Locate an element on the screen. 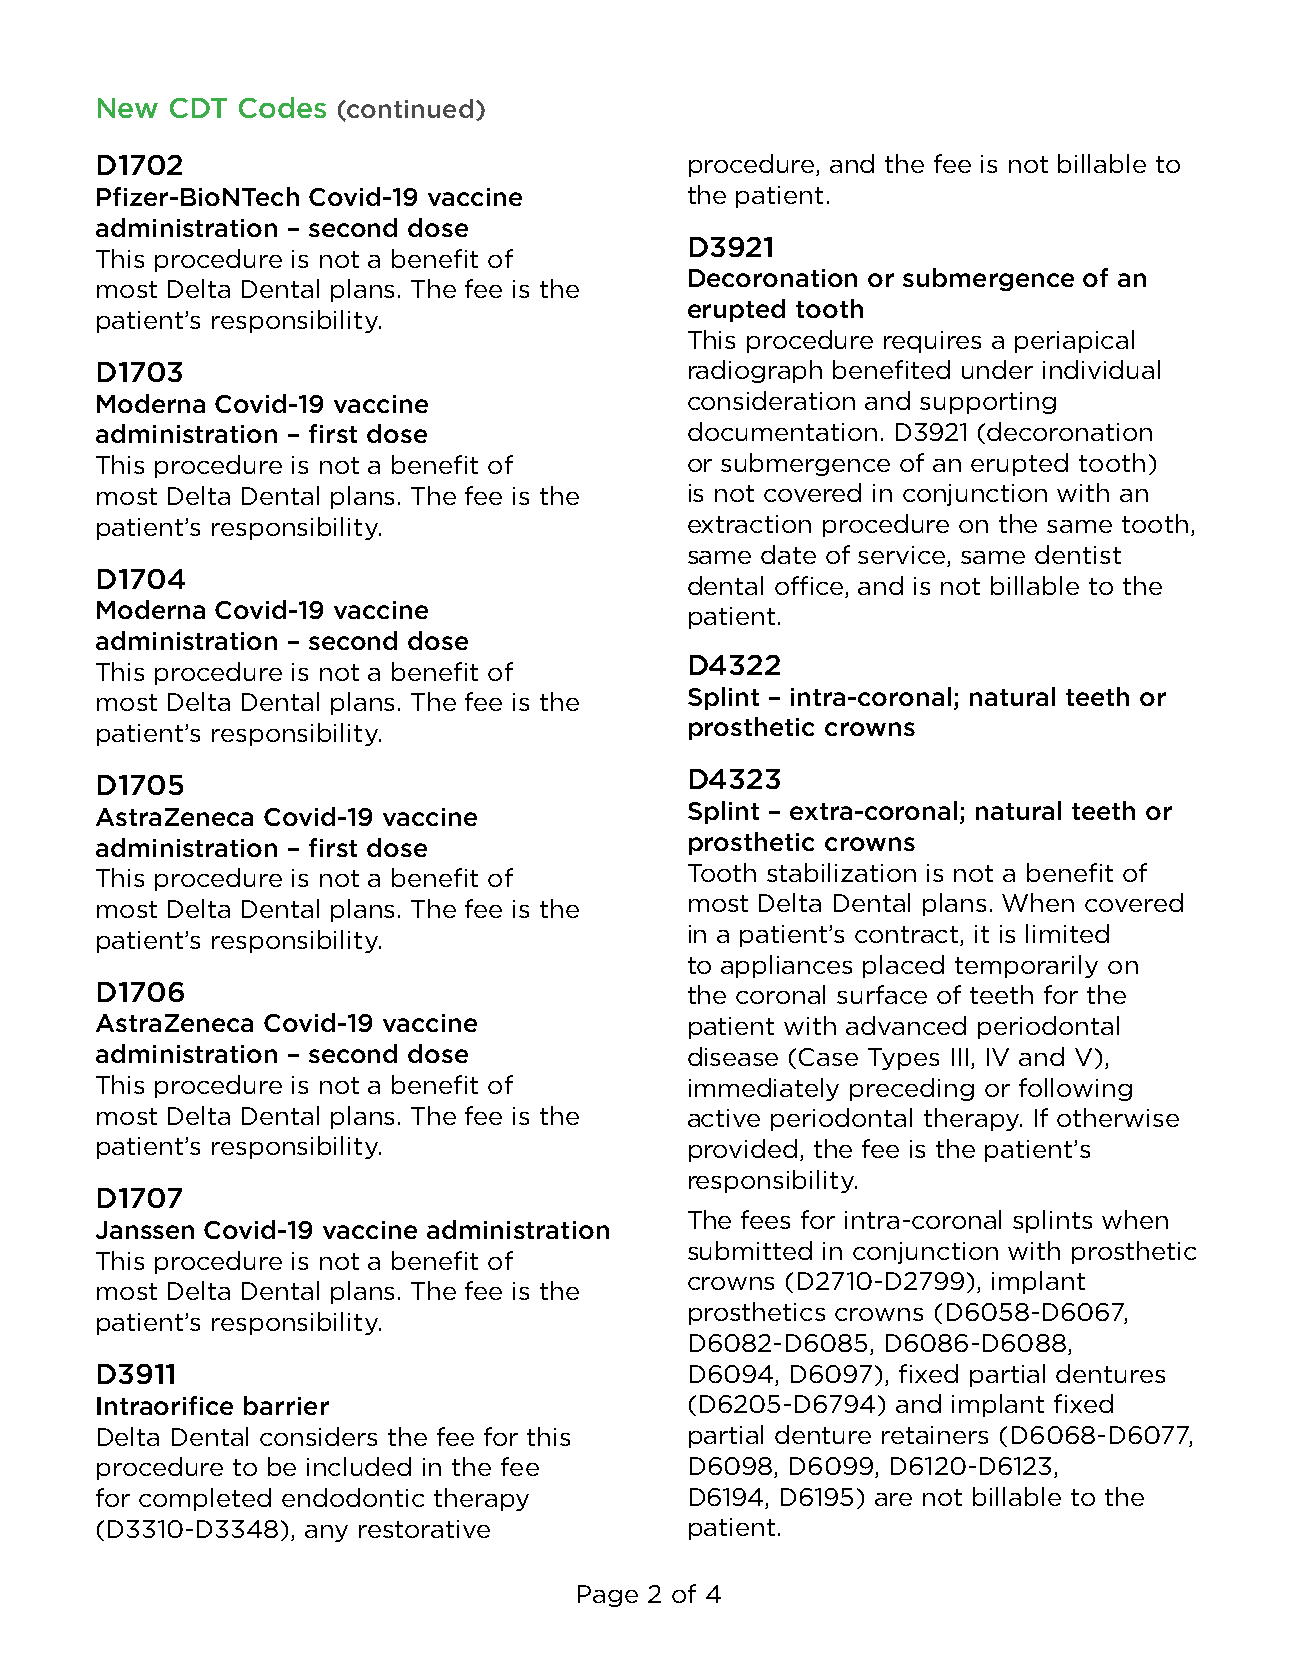 The width and height of the screenshot is (1297, 1678). service is located at coordinates (903, 556).
